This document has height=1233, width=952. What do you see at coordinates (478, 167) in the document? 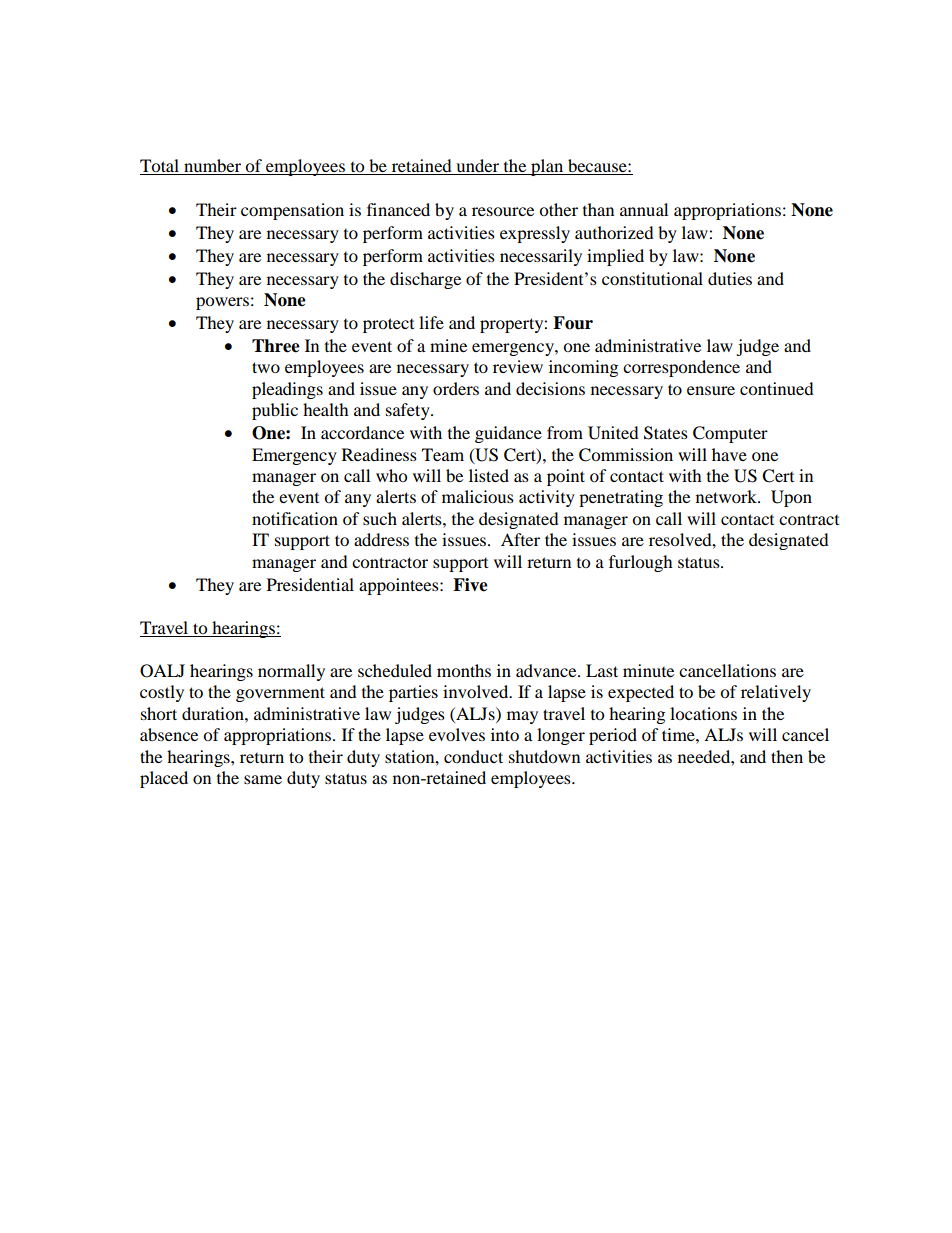
I see `under` at bounding box center [478, 167].
